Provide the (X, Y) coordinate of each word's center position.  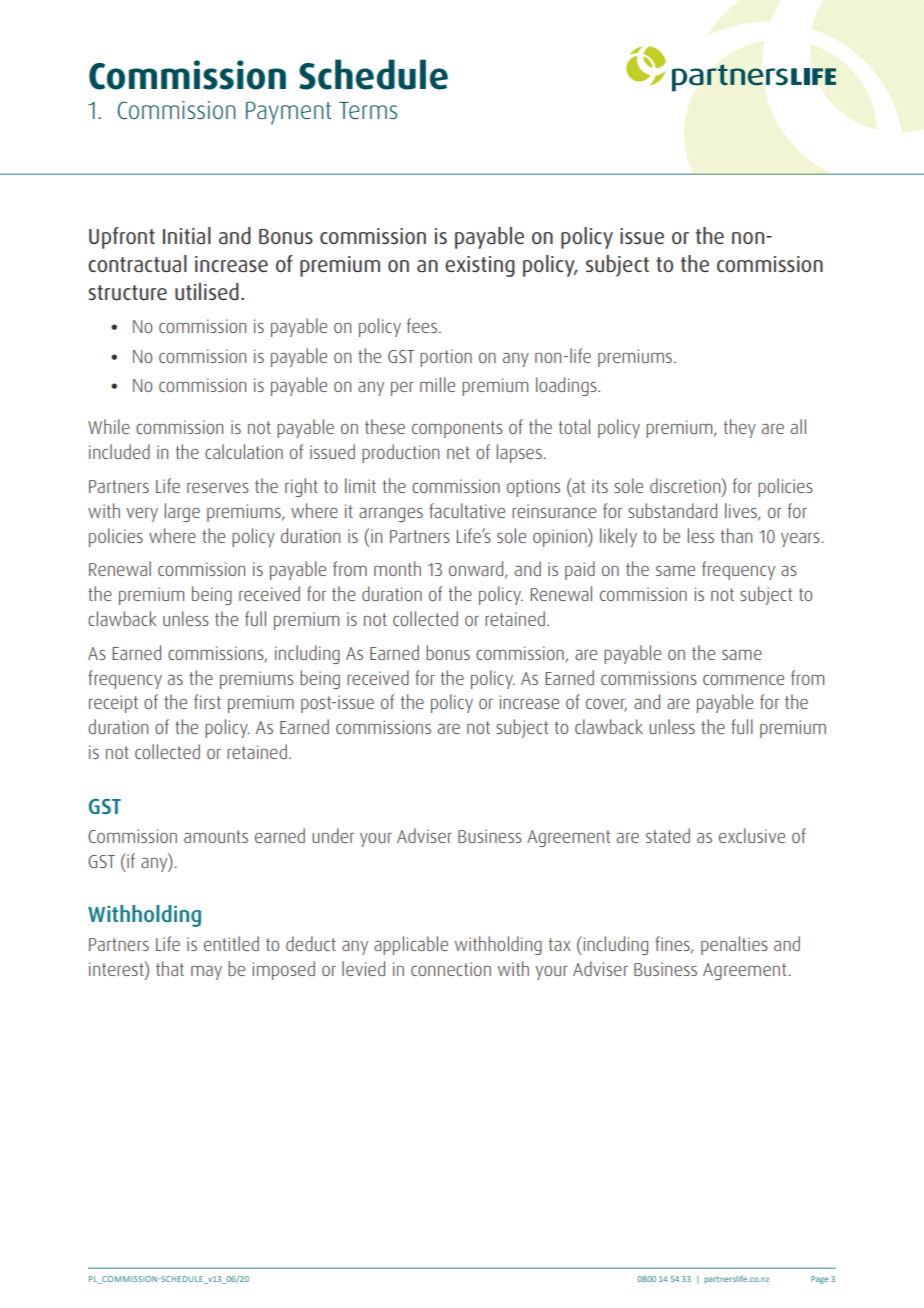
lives (742, 511)
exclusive (752, 835)
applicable (411, 945)
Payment (288, 113)
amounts (216, 836)
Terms (368, 110)
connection (451, 969)
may (206, 973)
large (182, 512)
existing (480, 266)
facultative (467, 510)
